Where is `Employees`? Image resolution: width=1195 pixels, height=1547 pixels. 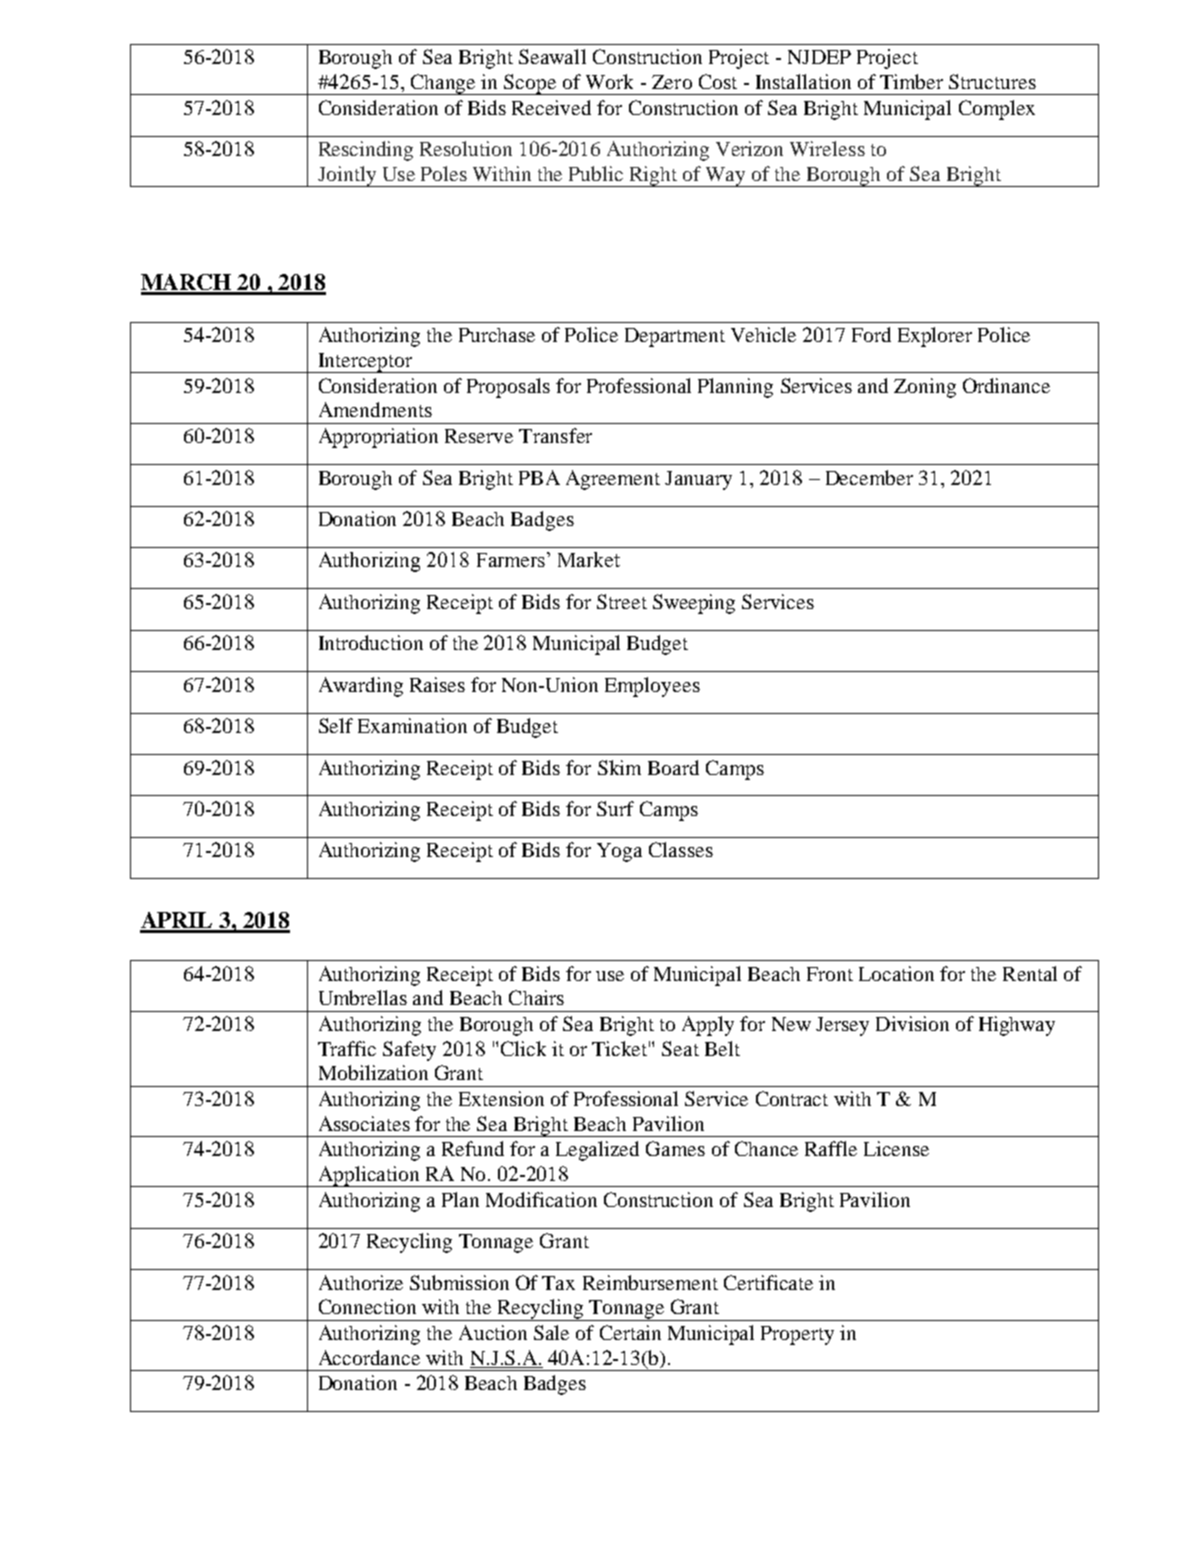 Employees is located at coordinates (652, 687).
